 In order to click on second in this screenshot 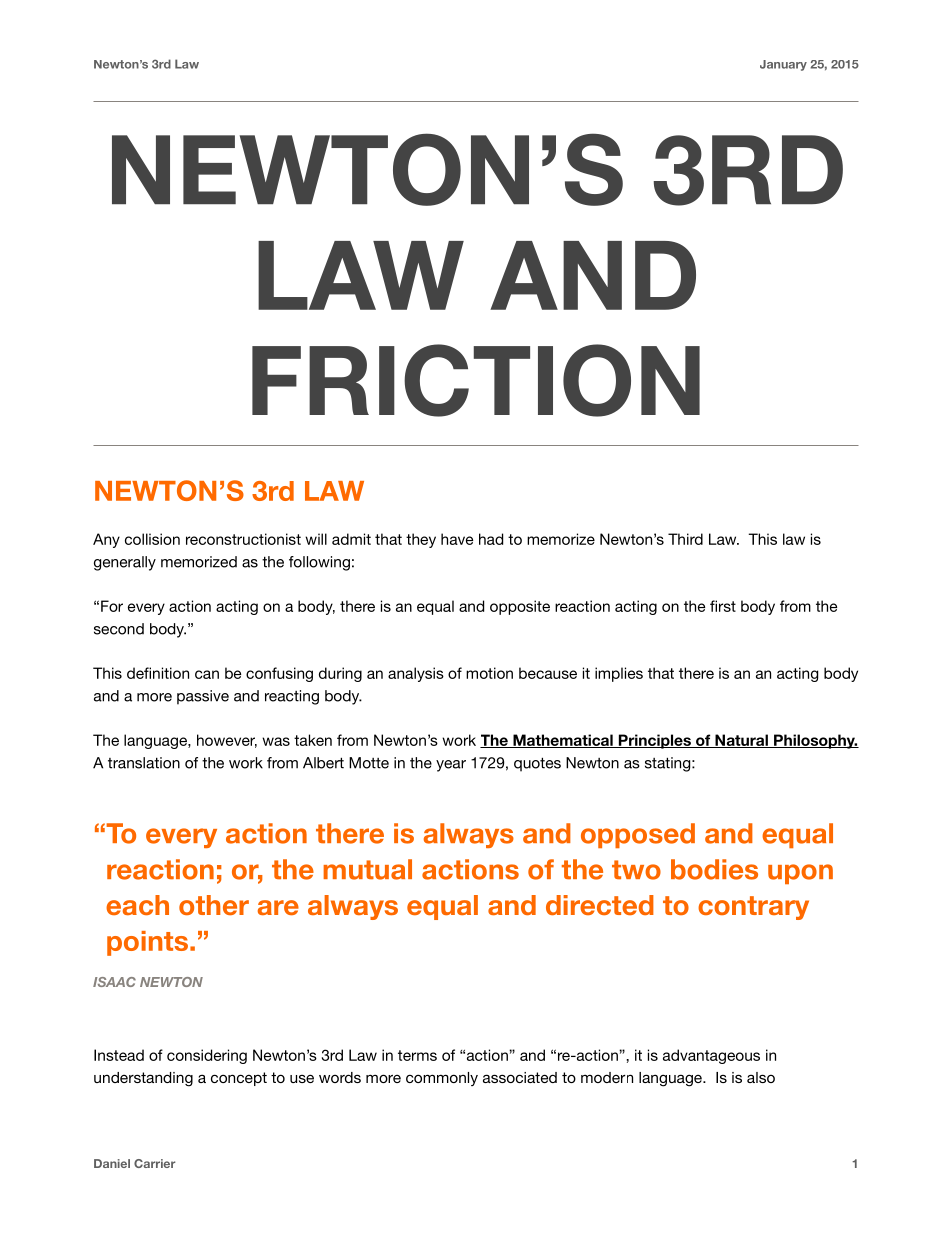, I will do `click(119, 629)`.
